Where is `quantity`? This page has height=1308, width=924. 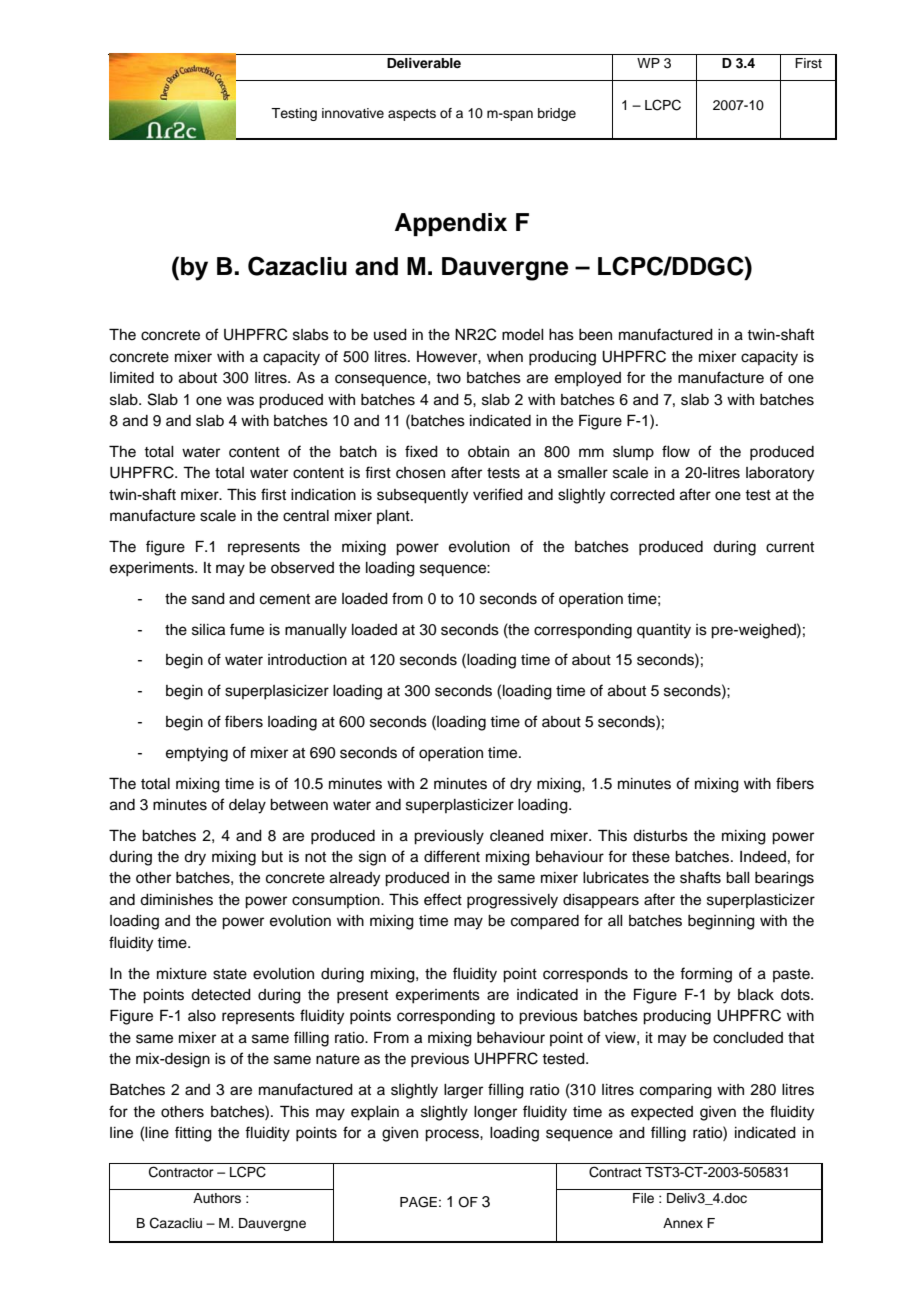
quantity is located at coordinates (664, 631).
